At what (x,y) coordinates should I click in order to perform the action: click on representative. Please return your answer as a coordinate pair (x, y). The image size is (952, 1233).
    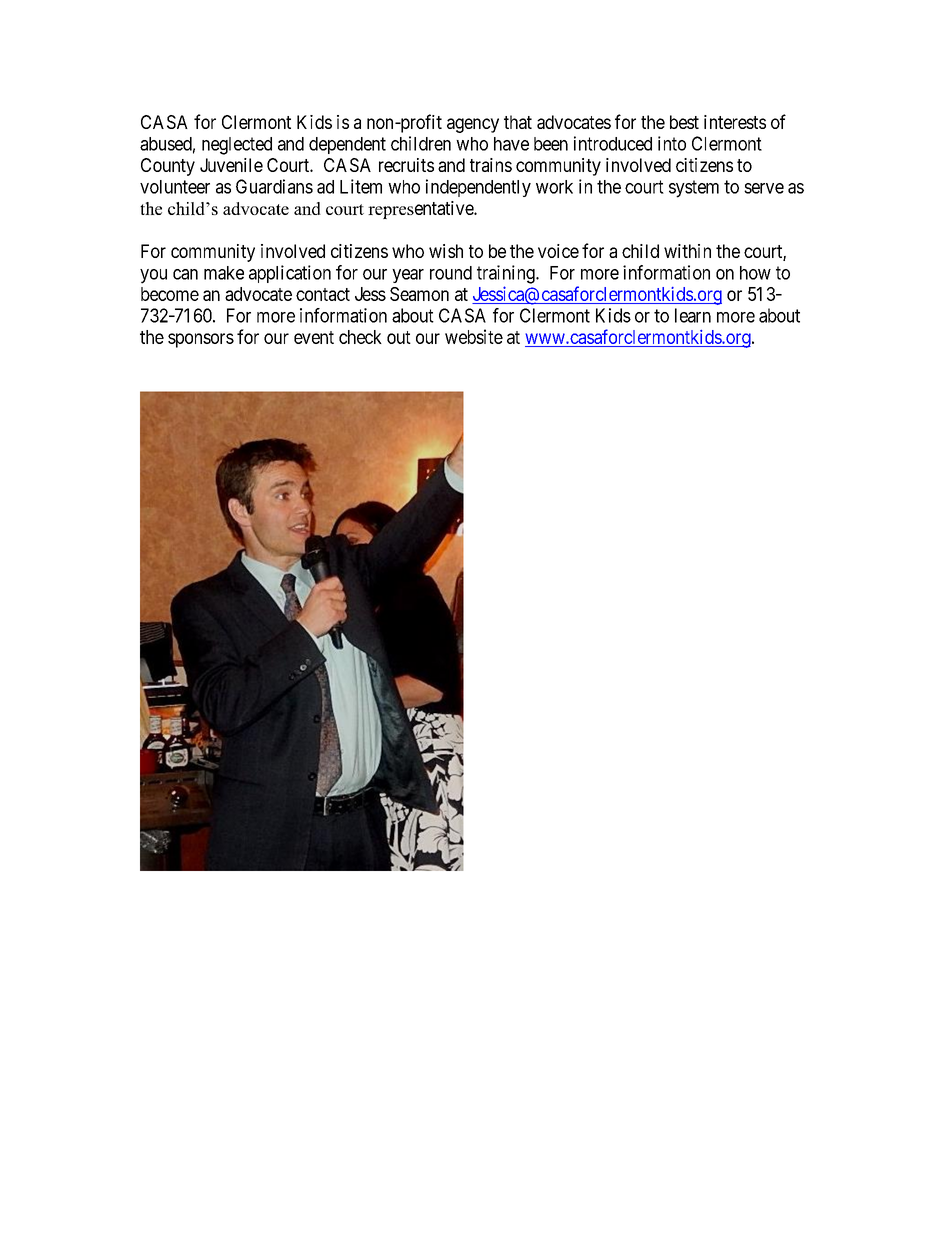
    Looking at the image, I should click on (421, 210).
